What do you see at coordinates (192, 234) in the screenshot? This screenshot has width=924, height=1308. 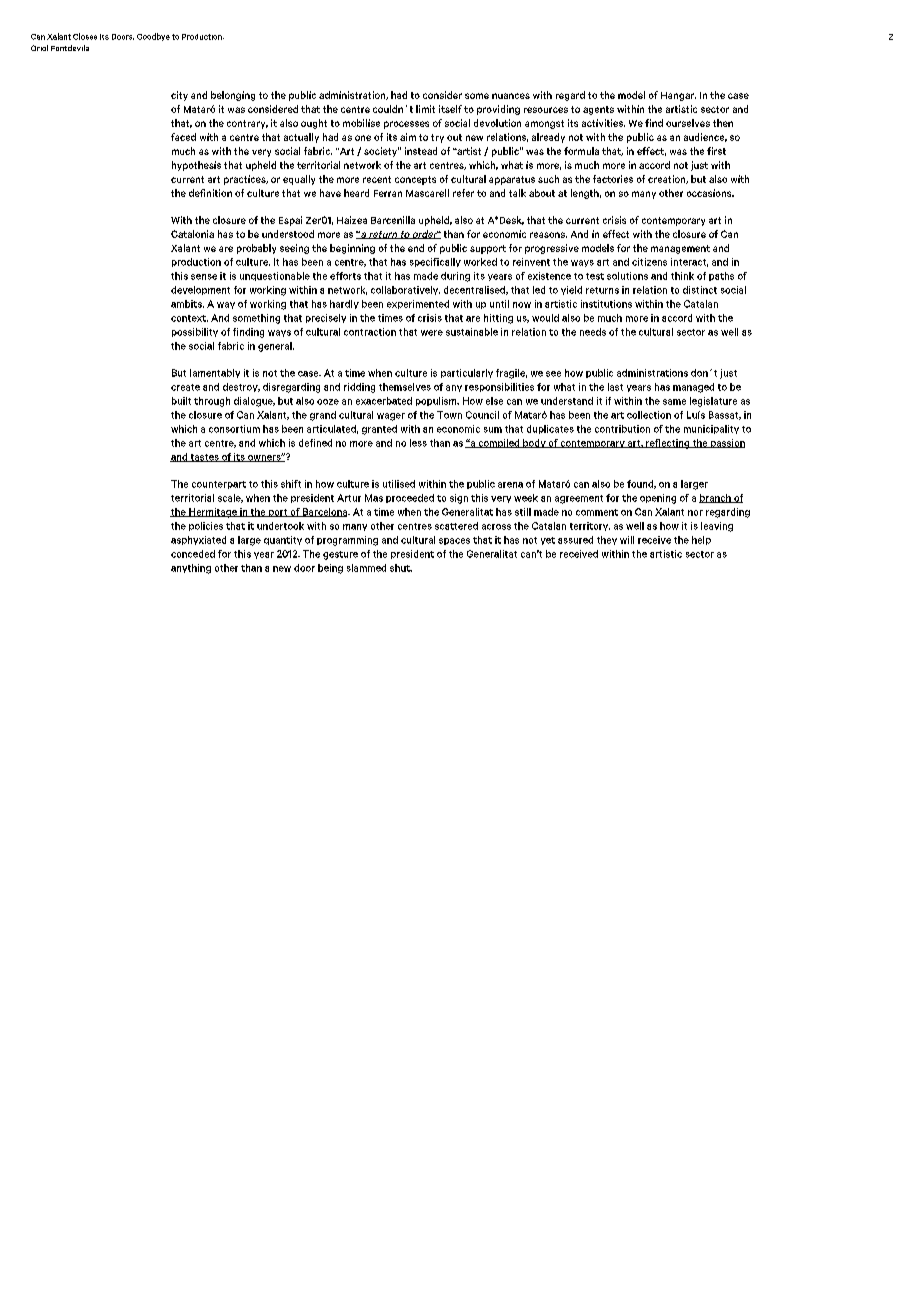 I see `Catalonia` at bounding box center [192, 234].
